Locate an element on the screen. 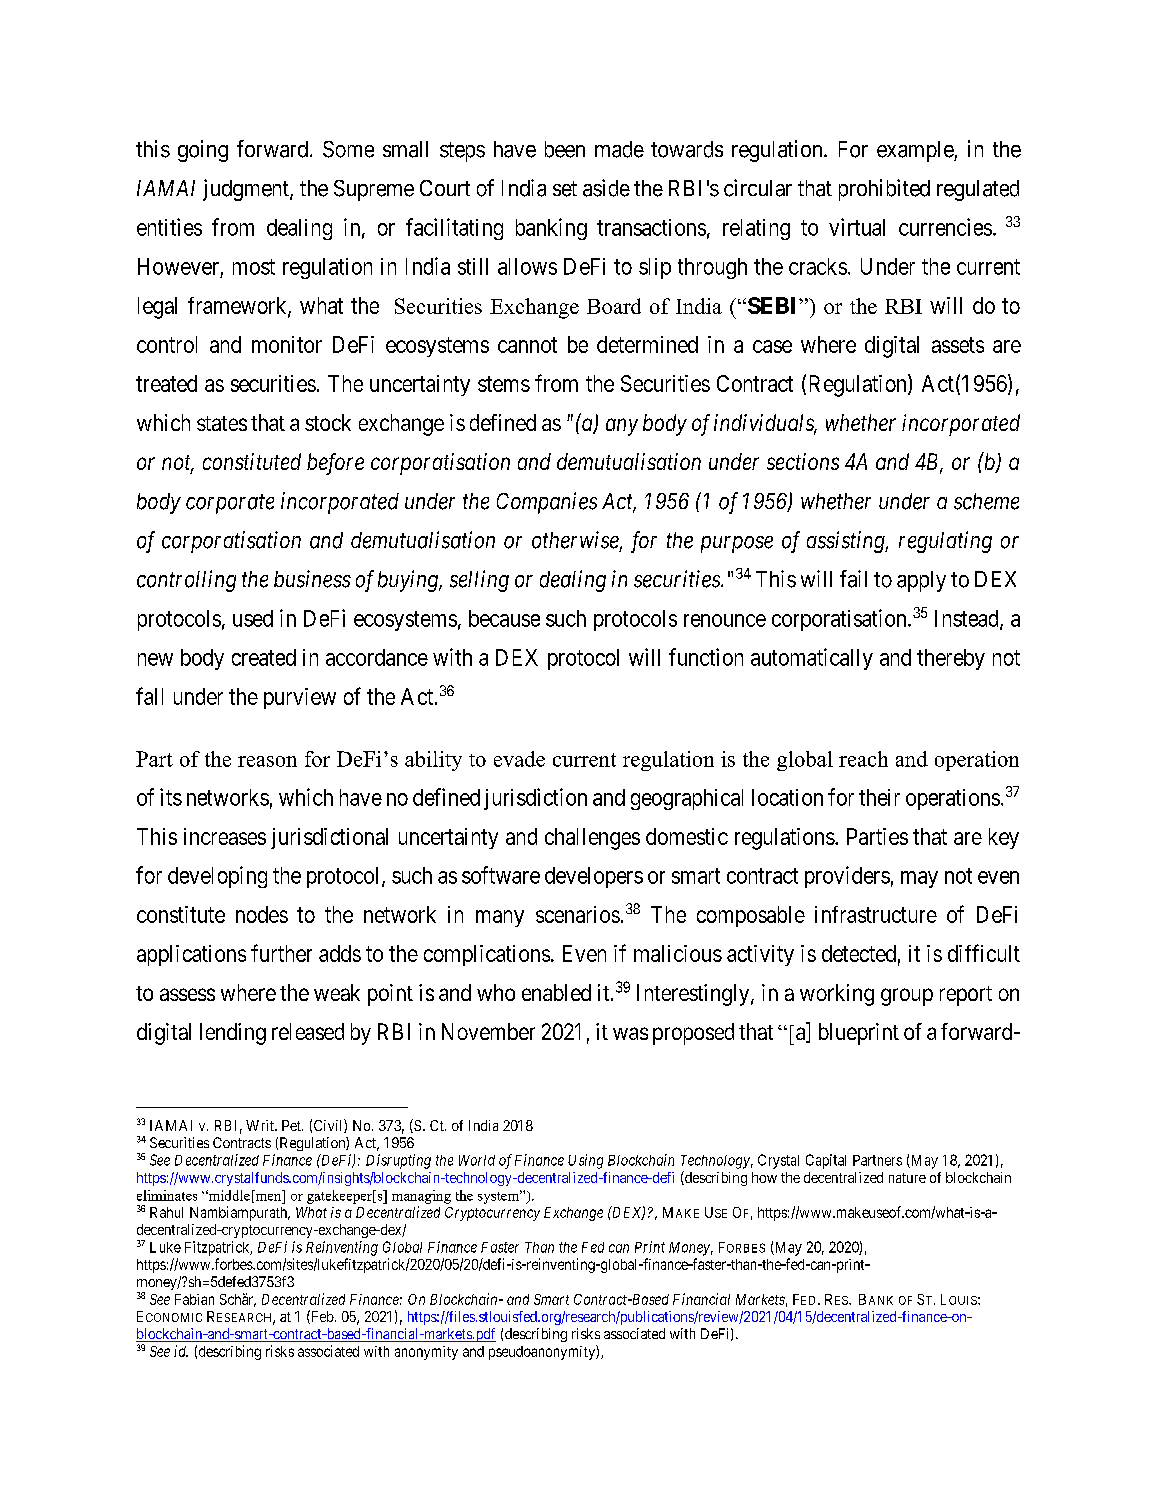 The height and width of the screenshot is (1496, 1156). aside is located at coordinates (606, 188).
